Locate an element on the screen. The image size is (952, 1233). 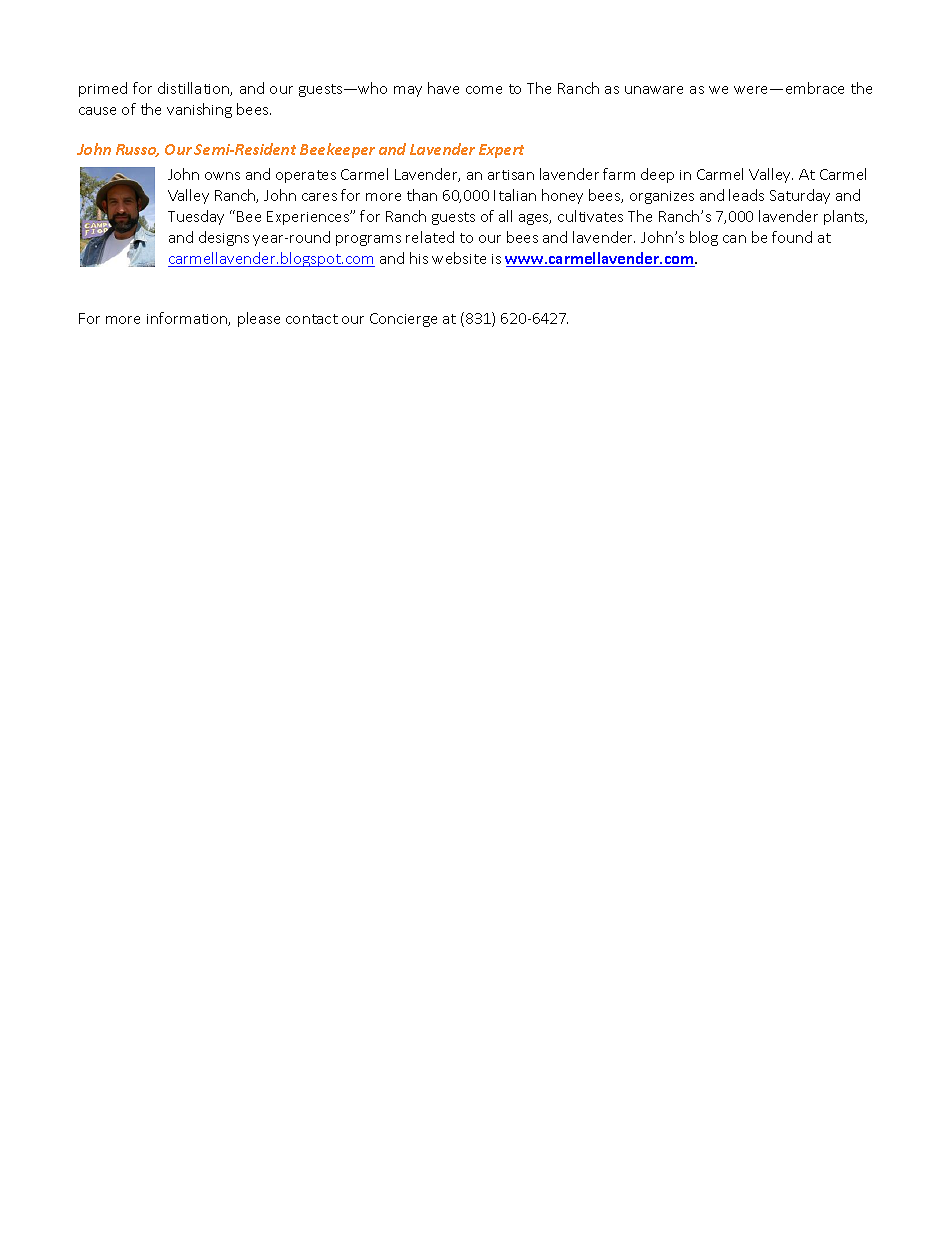
Tuesday is located at coordinates (196, 217).
